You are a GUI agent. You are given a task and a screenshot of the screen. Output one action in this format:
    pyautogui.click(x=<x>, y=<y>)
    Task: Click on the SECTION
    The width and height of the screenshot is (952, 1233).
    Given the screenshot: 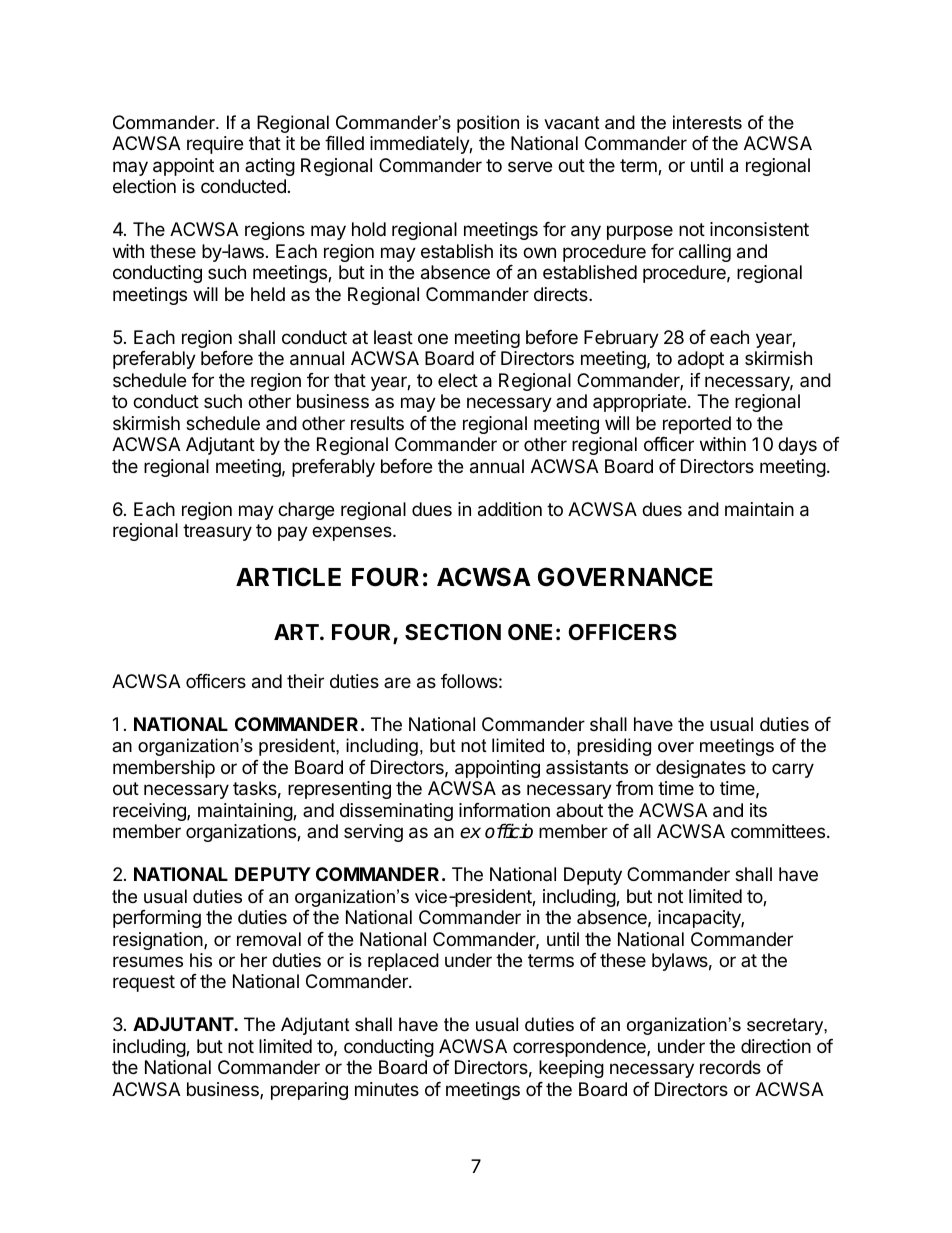 What is the action you would take?
    pyautogui.click(x=453, y=632)
